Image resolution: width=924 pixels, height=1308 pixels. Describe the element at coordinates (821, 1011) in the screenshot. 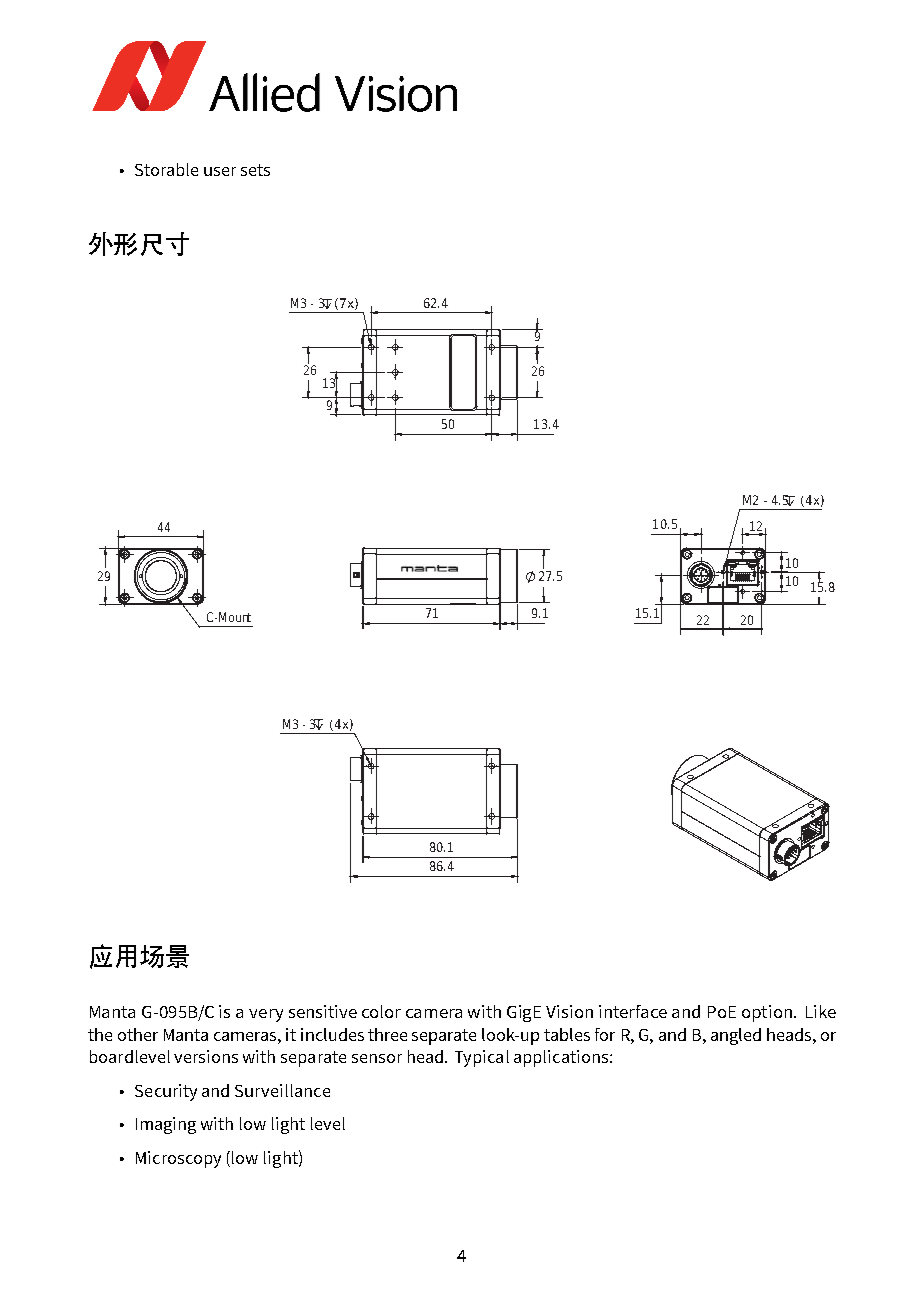

I see `Like` at that location.
